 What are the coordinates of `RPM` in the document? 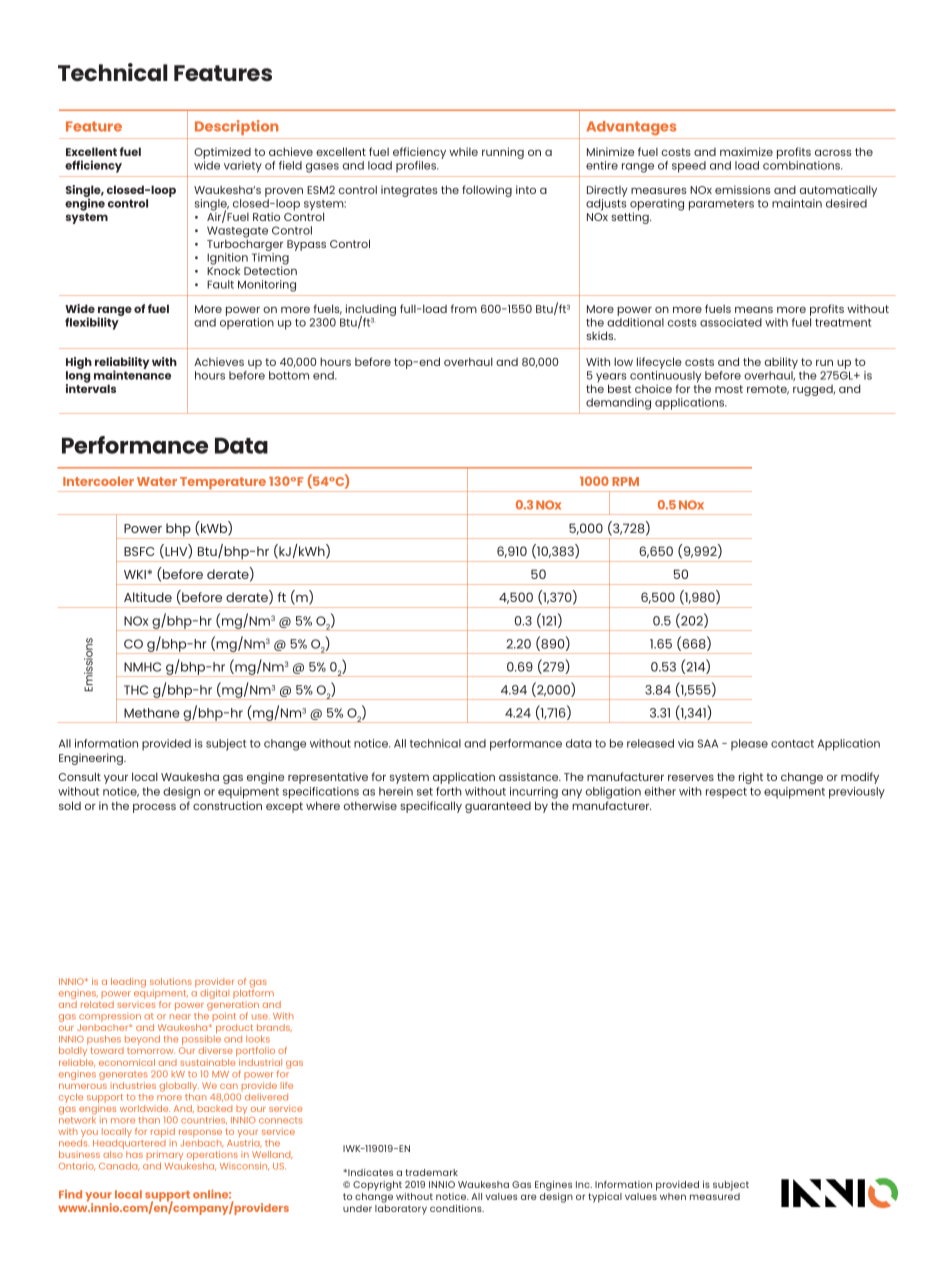 It's located at (625, 481).
